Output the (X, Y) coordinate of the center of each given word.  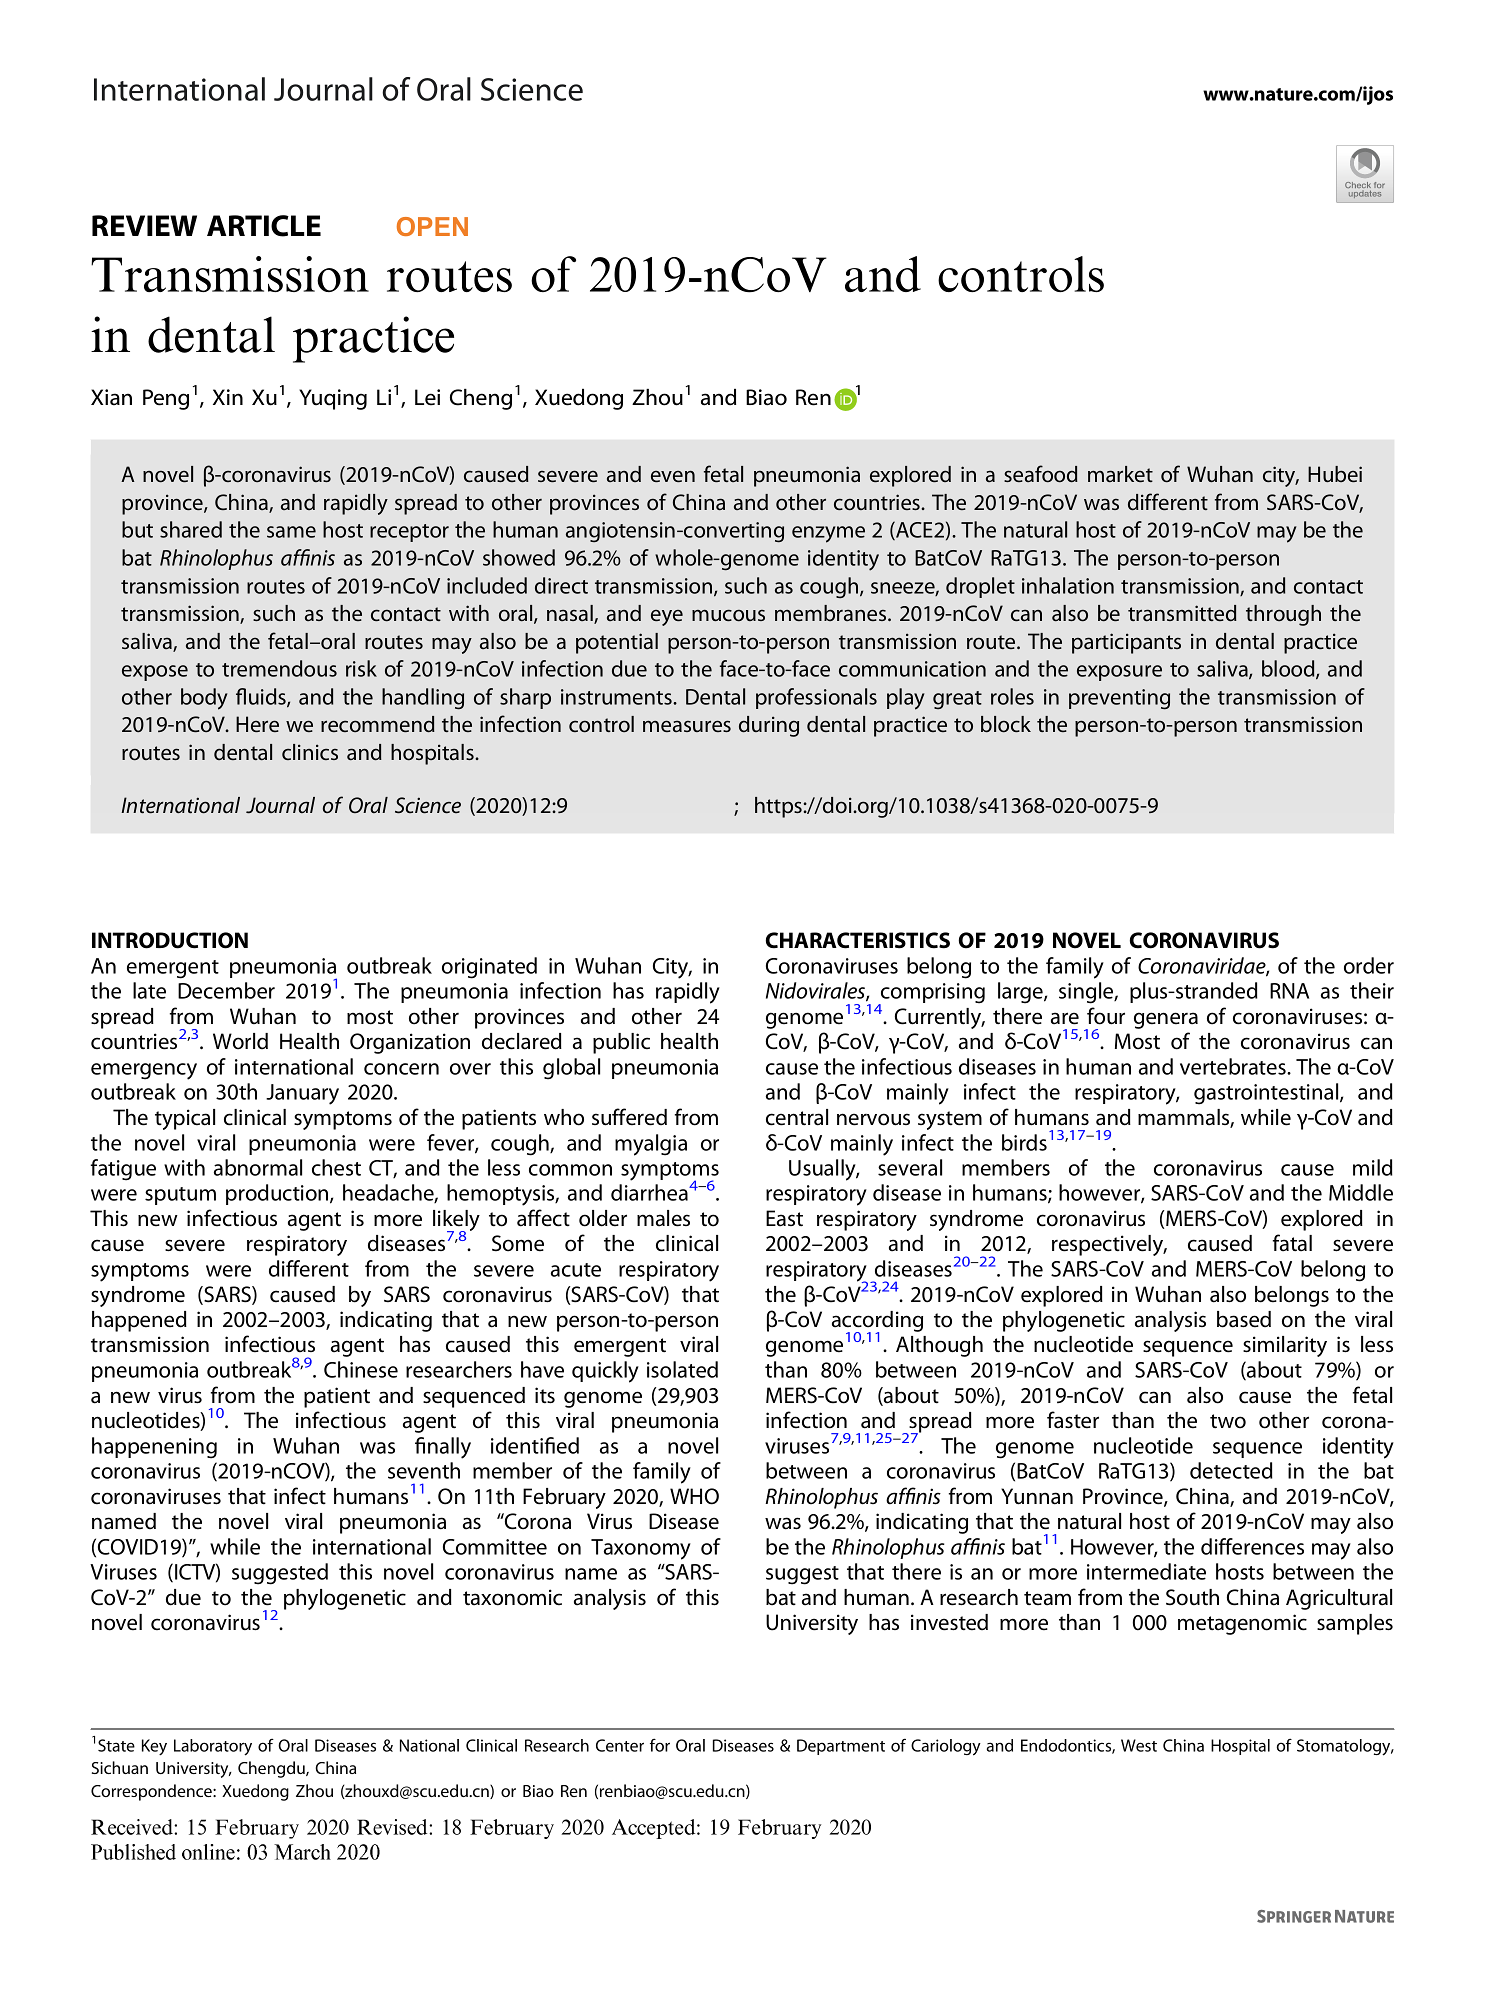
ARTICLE (264, 226)
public (621, 1043)
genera (1166, 1020)
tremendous (279, 668)
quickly (605, 1372)
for (660, 1745)
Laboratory (213, 1747)
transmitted (1182, 613)
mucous (728, 615)
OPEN (432, 226)
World (240, 1041)
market (1120, 474)
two (1228, 1421)
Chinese (361, 1369)
